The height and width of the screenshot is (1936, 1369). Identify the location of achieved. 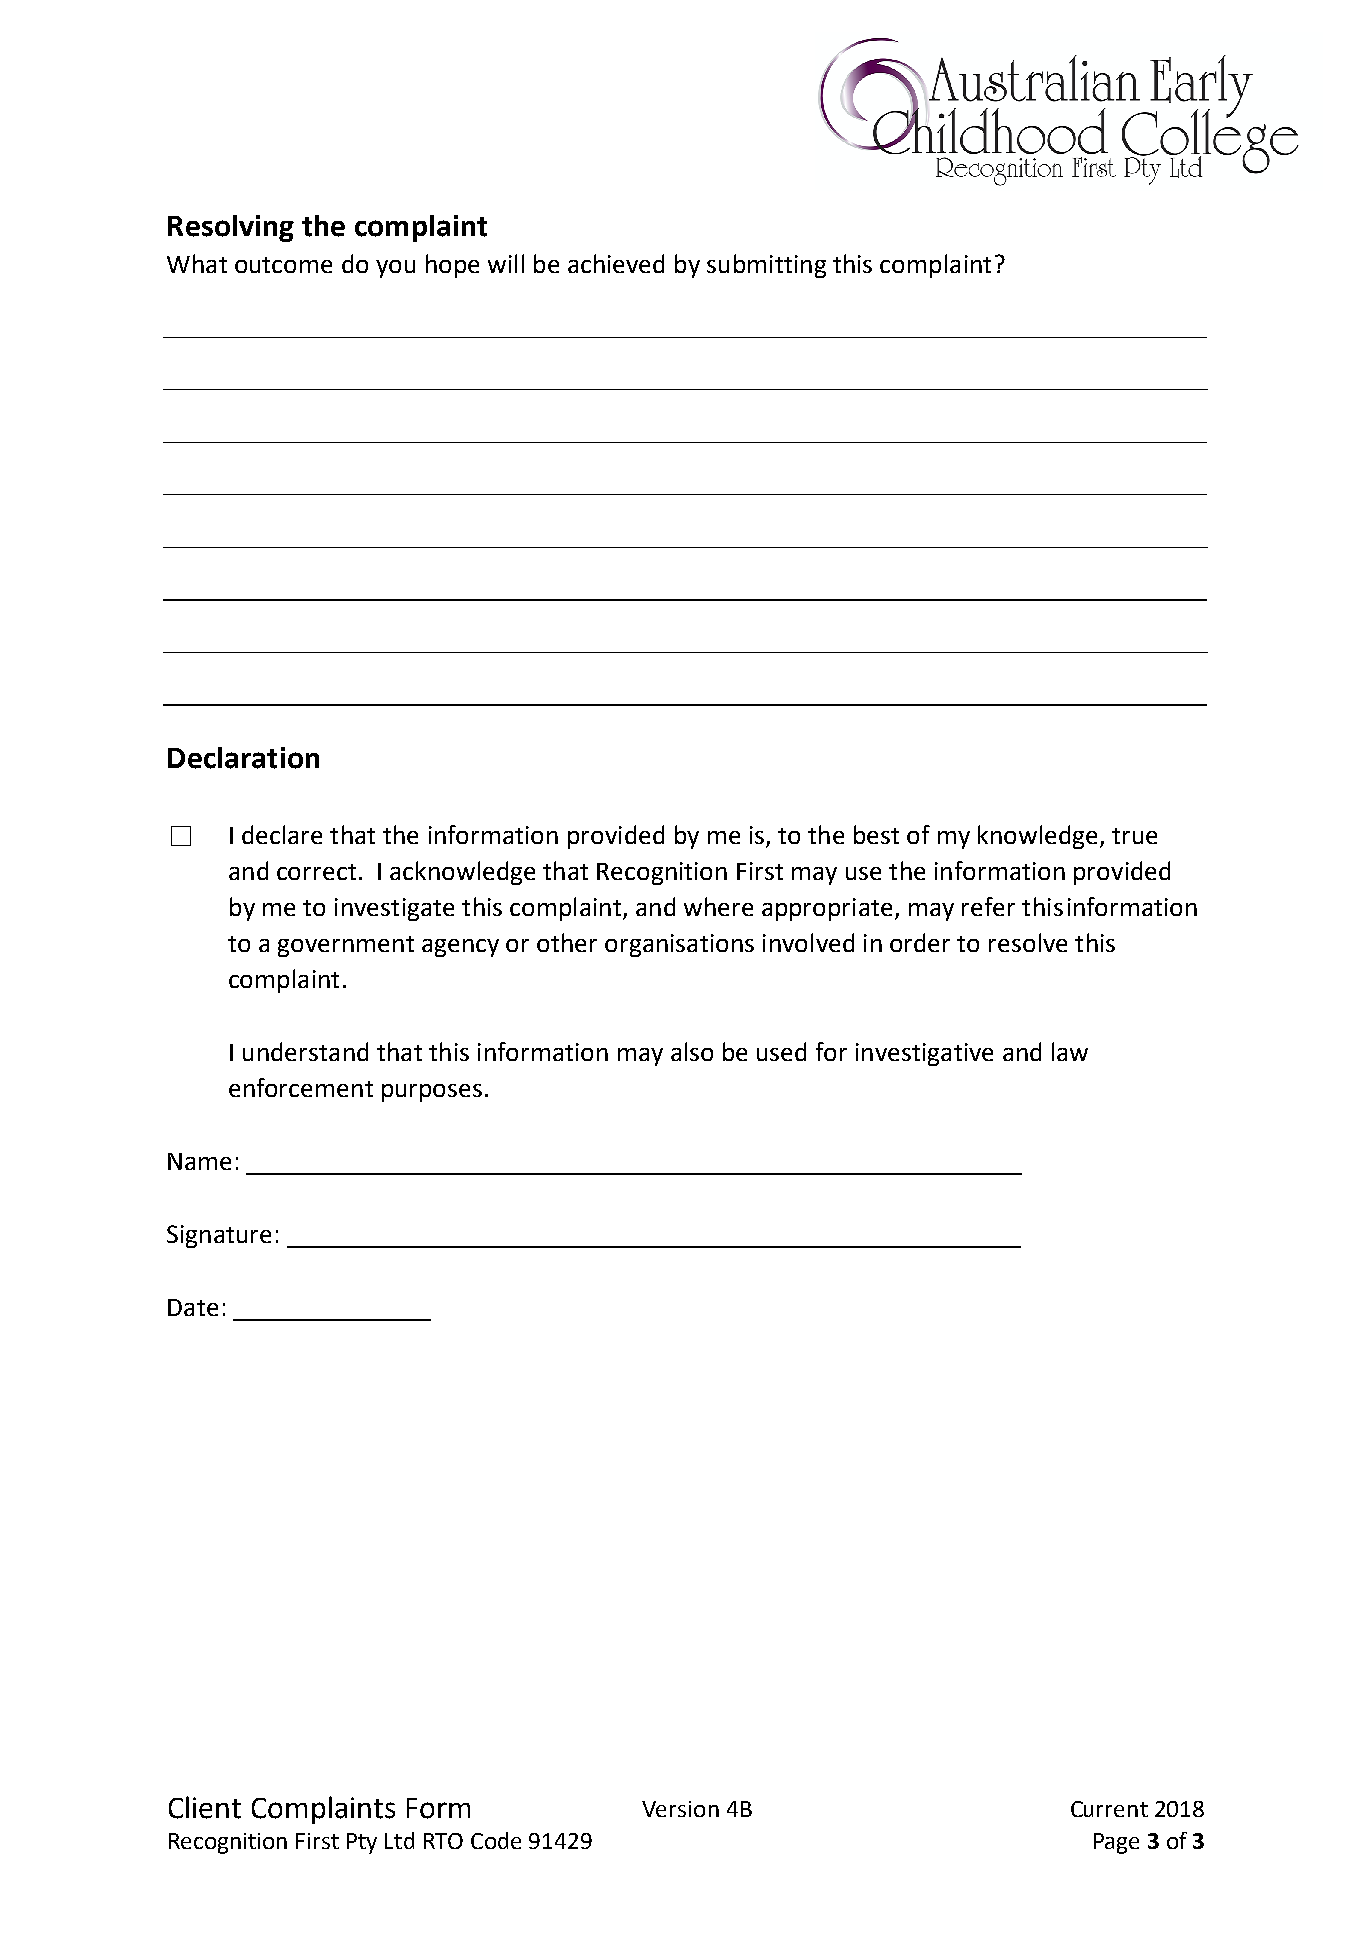
(616, 263).
